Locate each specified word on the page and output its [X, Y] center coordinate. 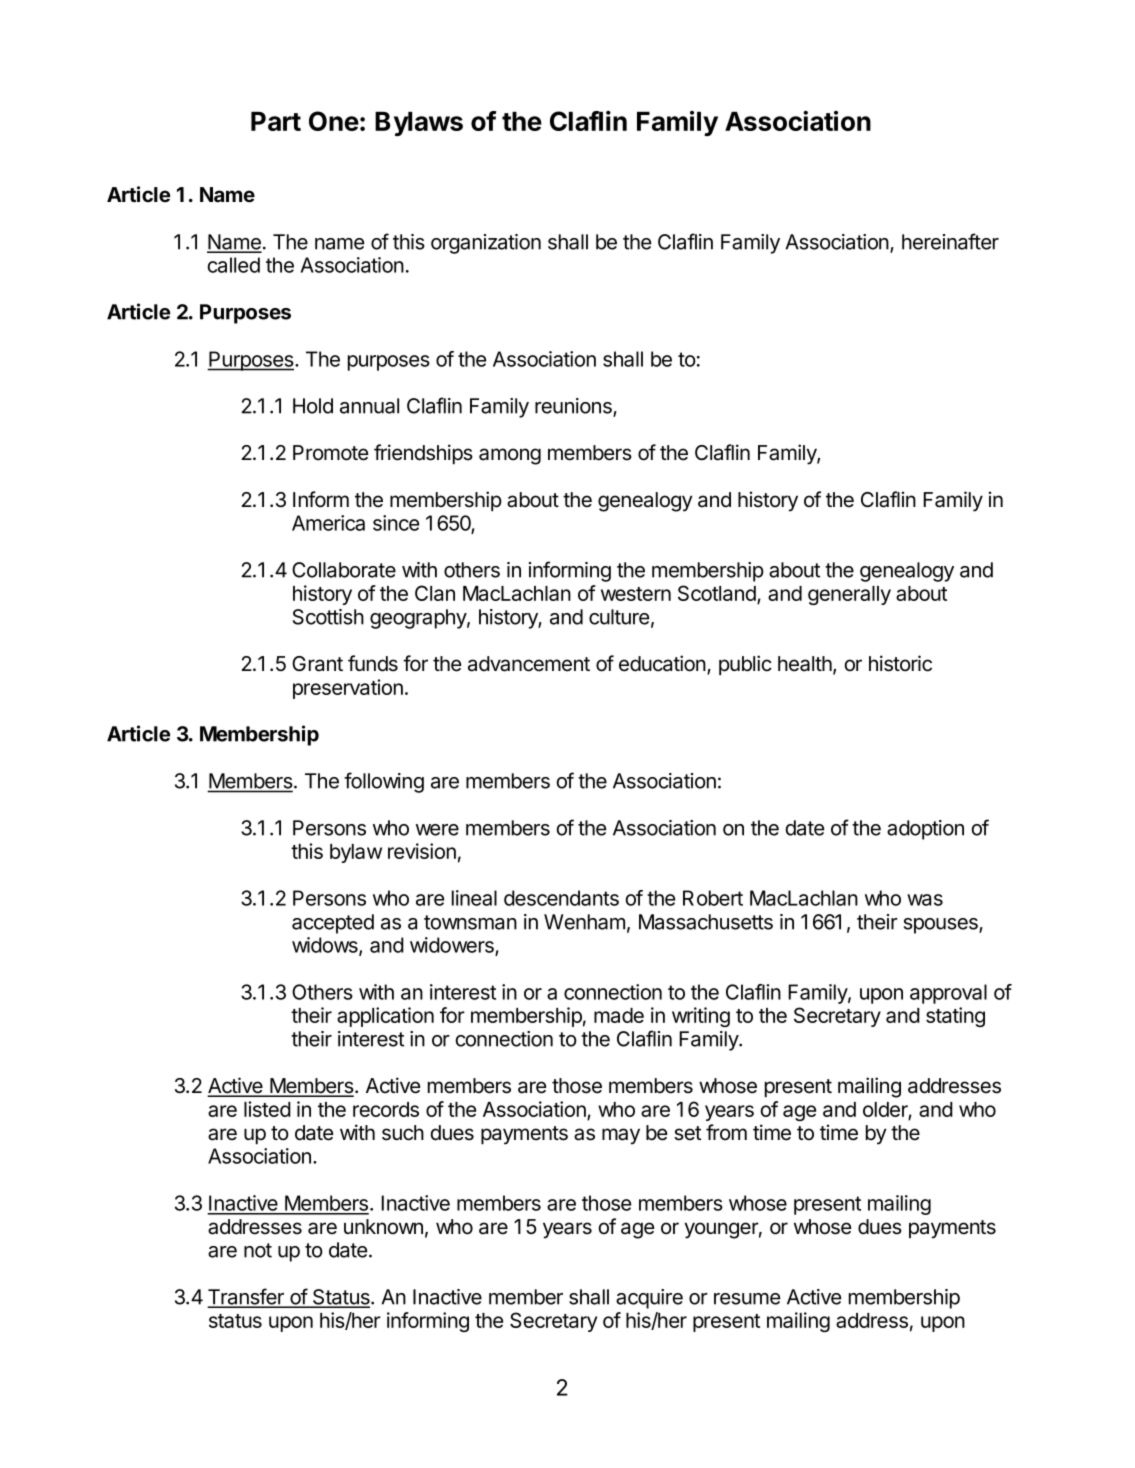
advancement [529, 664]
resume [747, 1299]
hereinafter [950, 241]
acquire [649, 1299]
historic [900, 663]
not [258, 1250]
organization [486, 244]
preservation [348, 689]
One [334, 121]
